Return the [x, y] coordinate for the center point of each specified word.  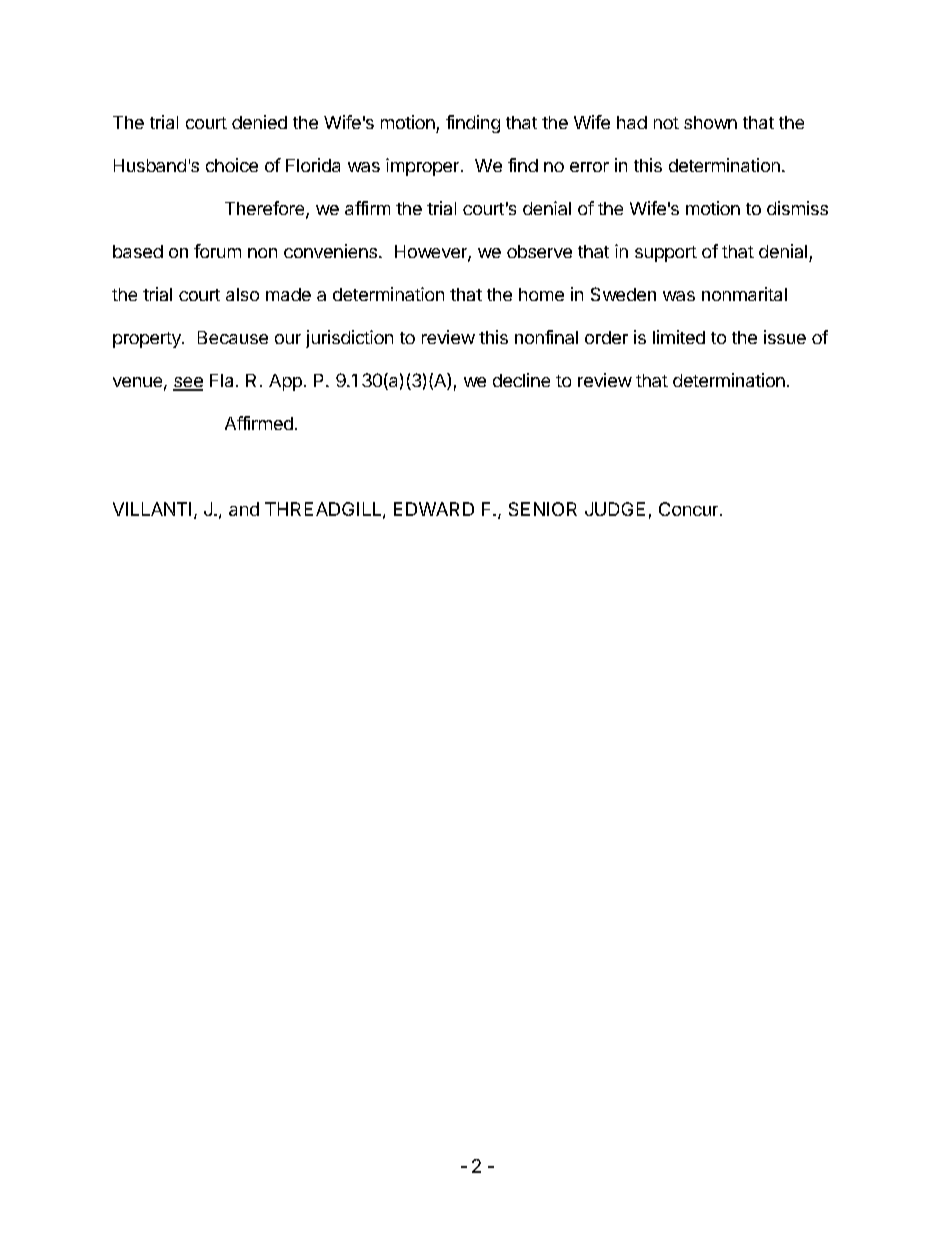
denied [259, 122]
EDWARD [434, 509]
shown [710, 122]
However [432, 253]
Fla [221, 380]
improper [422, 167]
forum [217, 251]
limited [679, 337]
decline [521, 380]
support [666, 254]
